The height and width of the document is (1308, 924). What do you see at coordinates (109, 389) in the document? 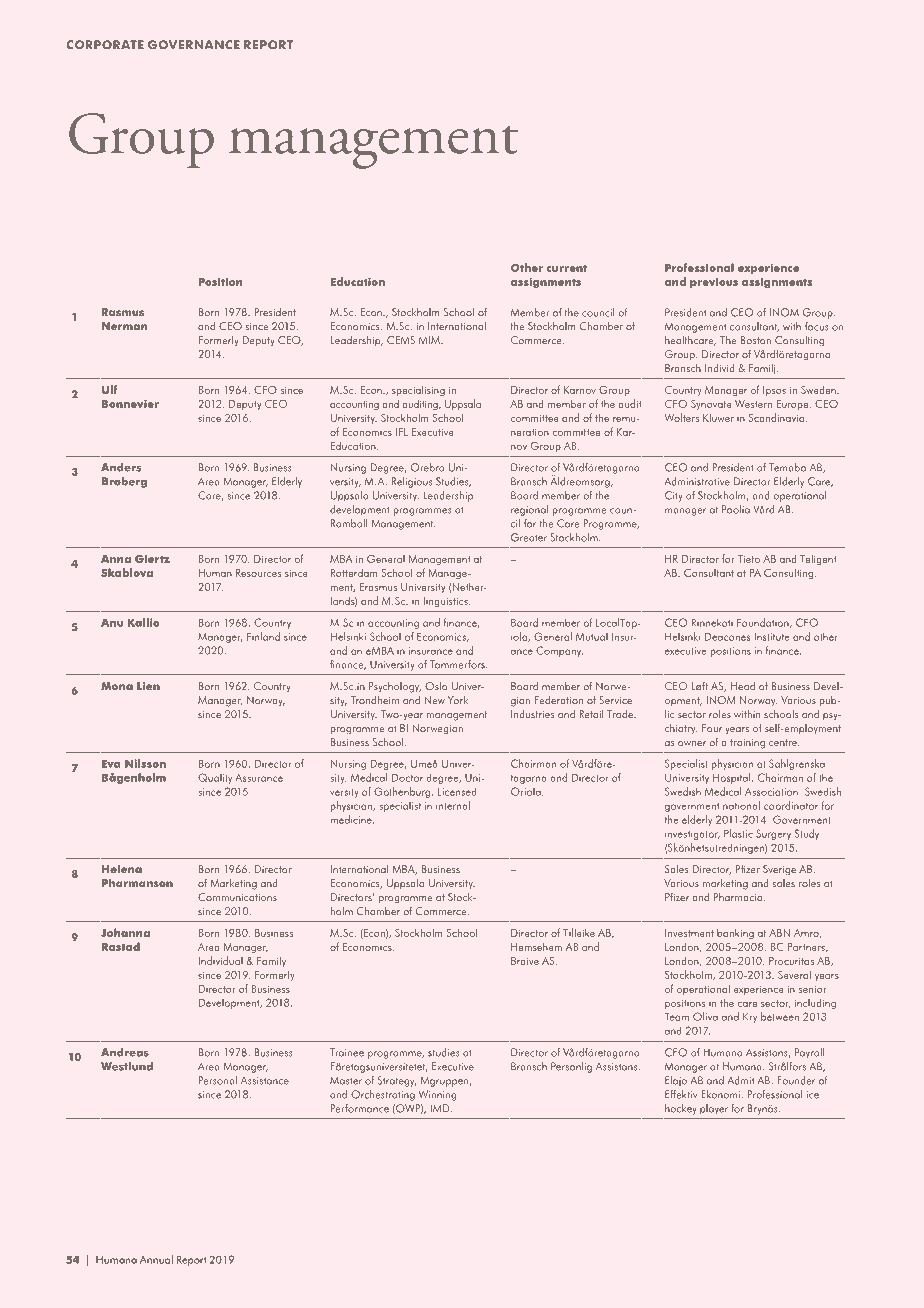
I see `Ulf` at bounding box center [109, 389].
